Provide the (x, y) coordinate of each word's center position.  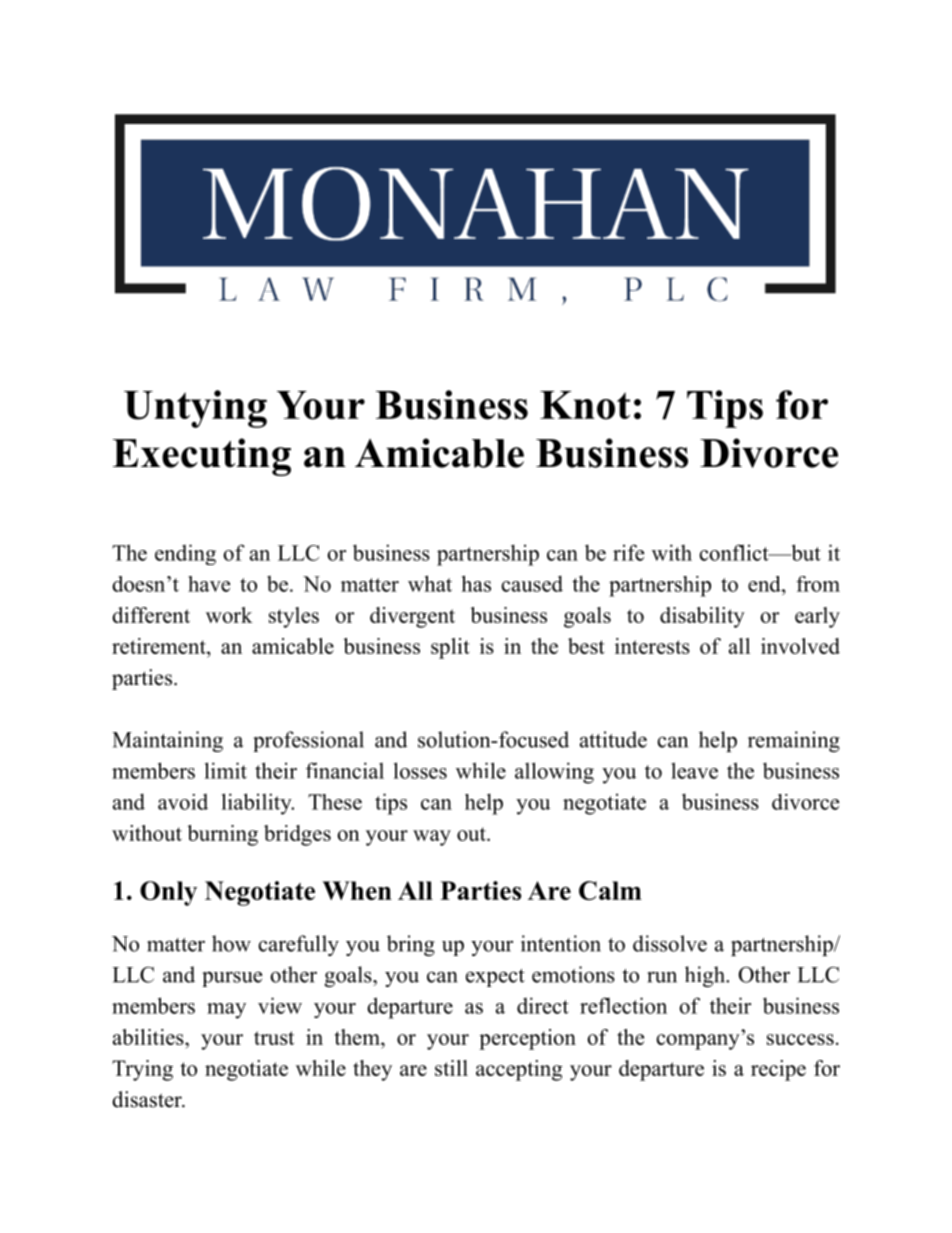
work (229, 615)
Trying (142, 1070)
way (432, 838)
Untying (195, 409)
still (451, 1068)
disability (702, 617)
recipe (778, 1070)
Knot (585, 405)
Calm (610, 890)
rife (628, 552)
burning (222, 835)
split (450, 648)
